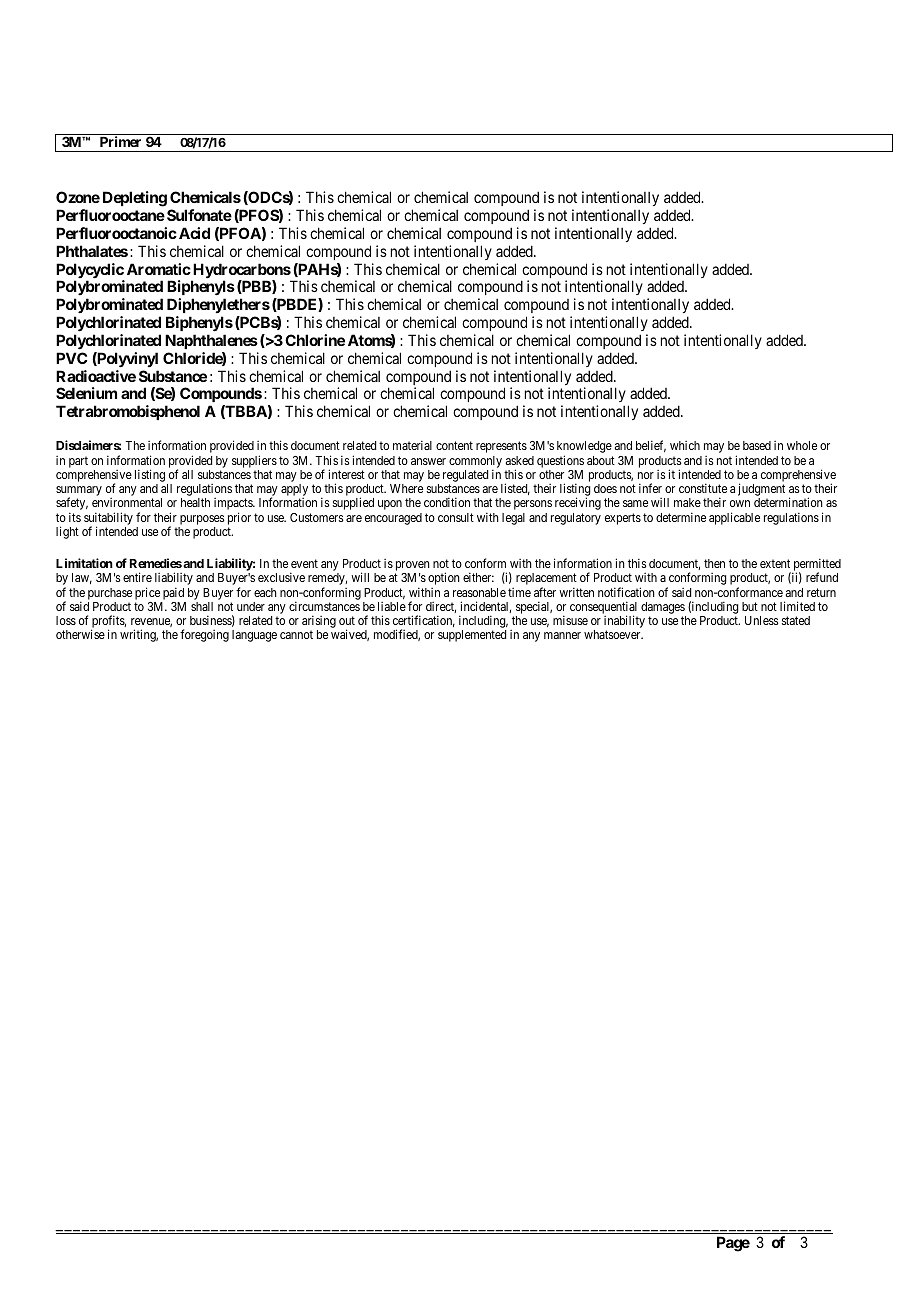 This screenshot has height=1308, width=924. What do you see at coordinates (424, 621) in the screenshot?
I see `certification` at bounding box center [424, 621].
